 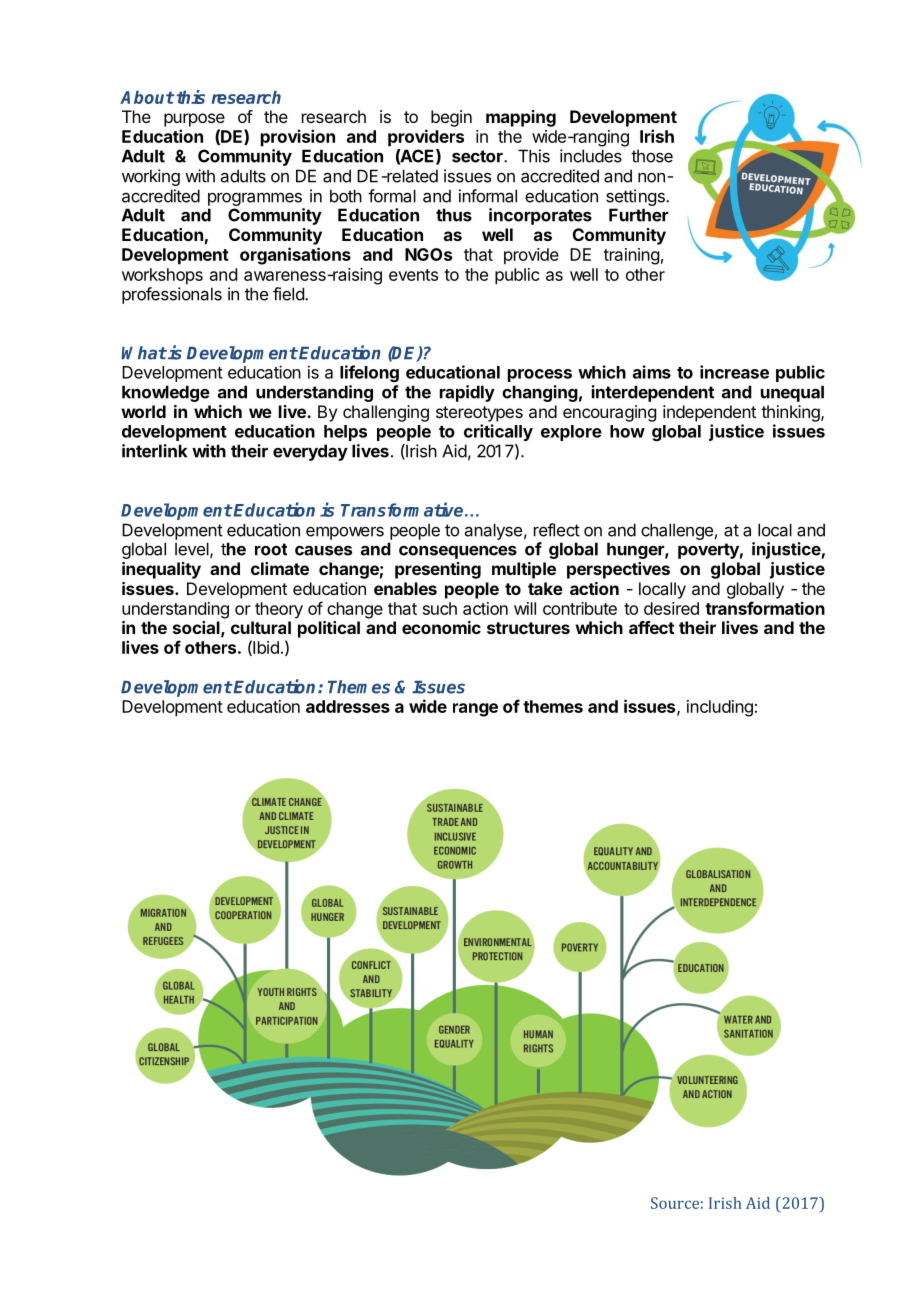 What do you see at coordinates (451, 118) in the screenshot?
I see `begin` at bounding box center [451, 118].
